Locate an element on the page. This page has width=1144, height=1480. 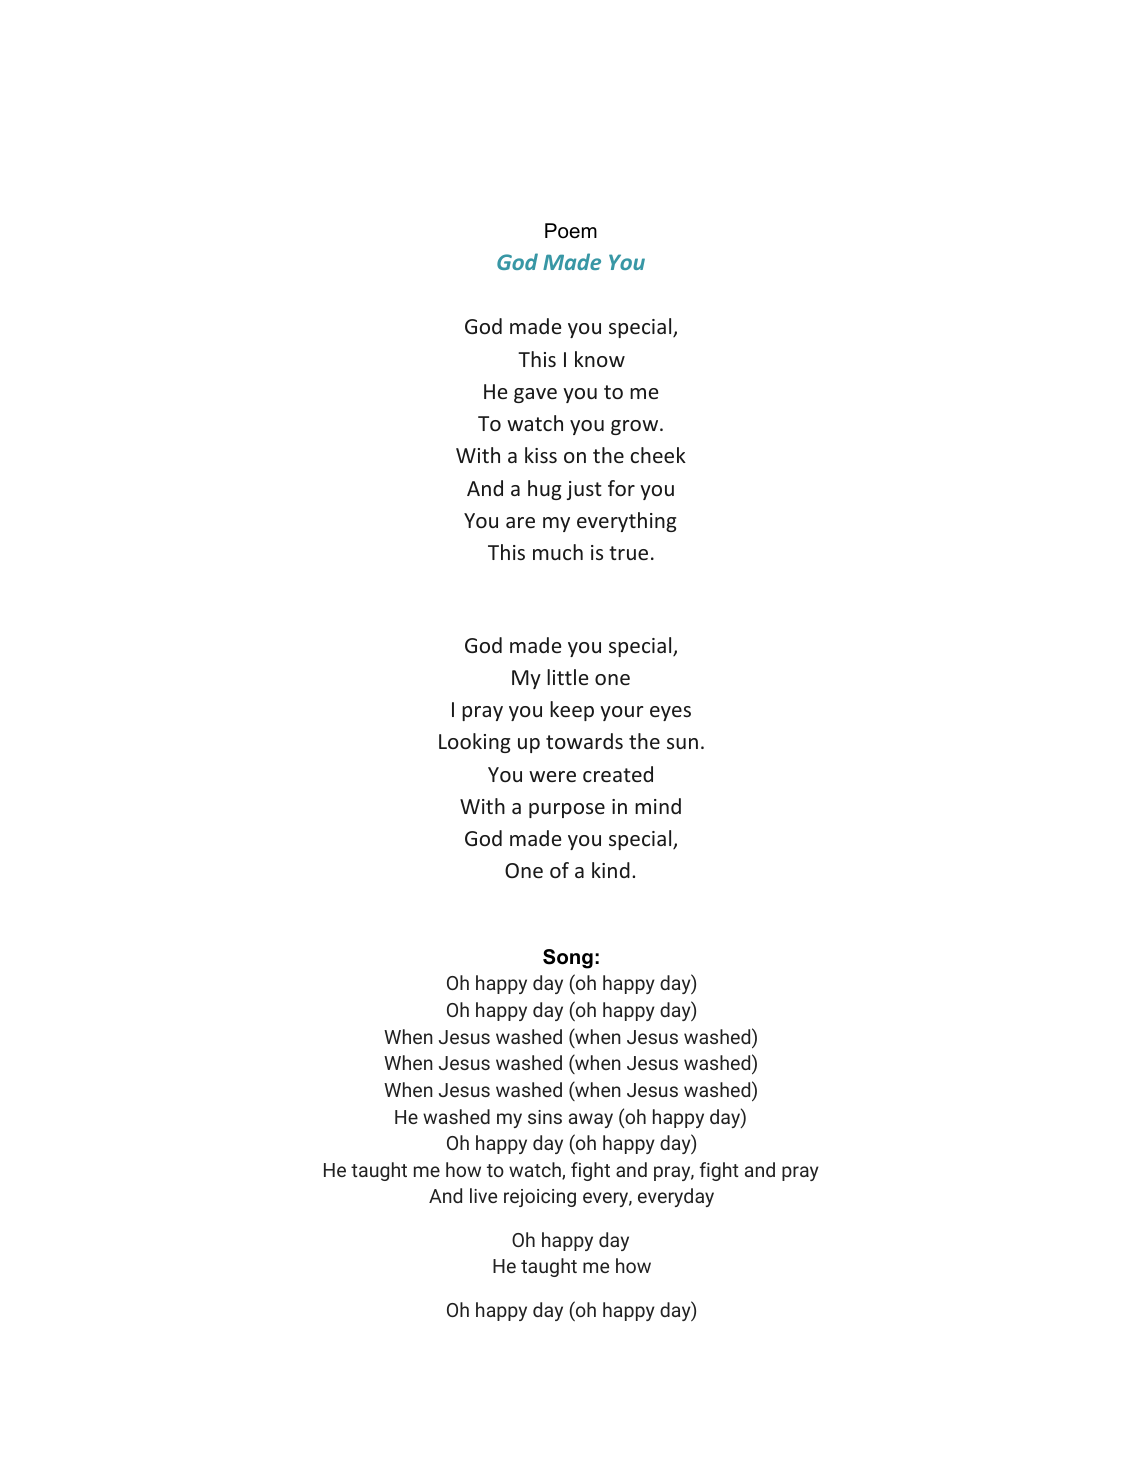
away is located at coordinates (591, 1120).
